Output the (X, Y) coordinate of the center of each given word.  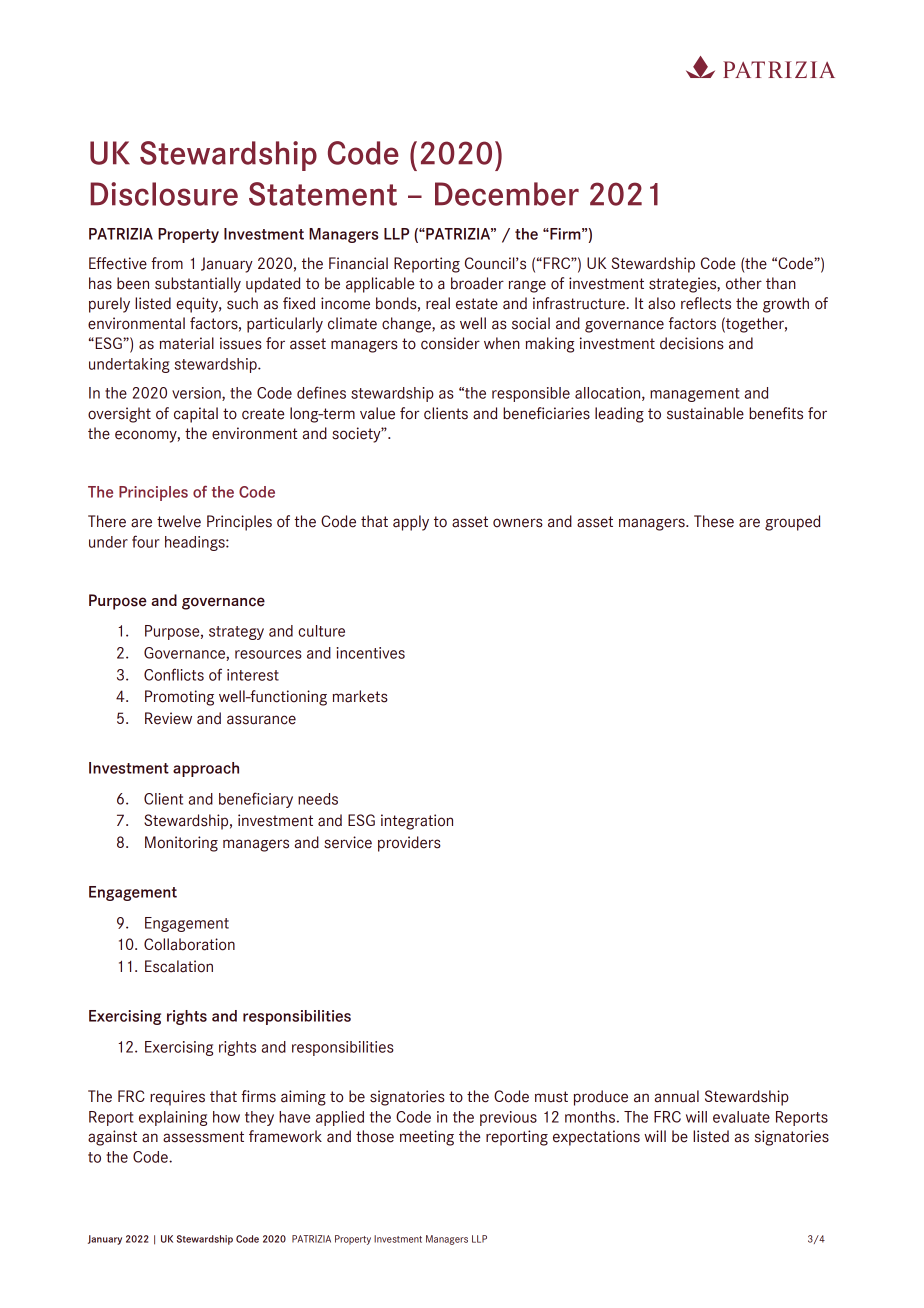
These (714, 521)
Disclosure (164, 194)
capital (196, 415)
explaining (173, 1118)
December (507, 194)
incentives (370, 653)
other (744, 283)
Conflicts (174, 674)
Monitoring (181, 844)
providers (409, 844)
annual (677, 1096)
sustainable (705, 413)
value (377, 413)
